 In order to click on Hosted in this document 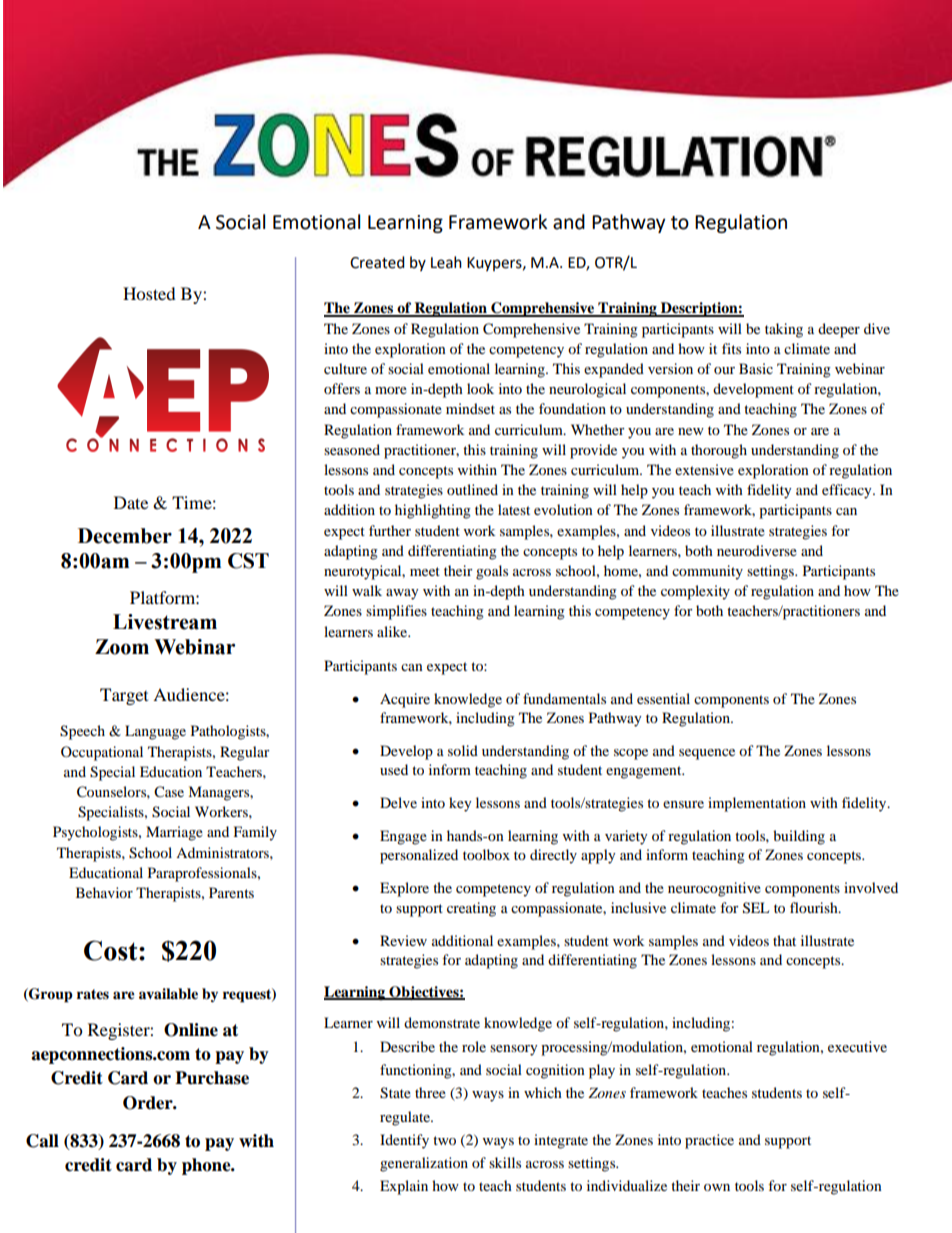, I will do `click(149, 293)`.
